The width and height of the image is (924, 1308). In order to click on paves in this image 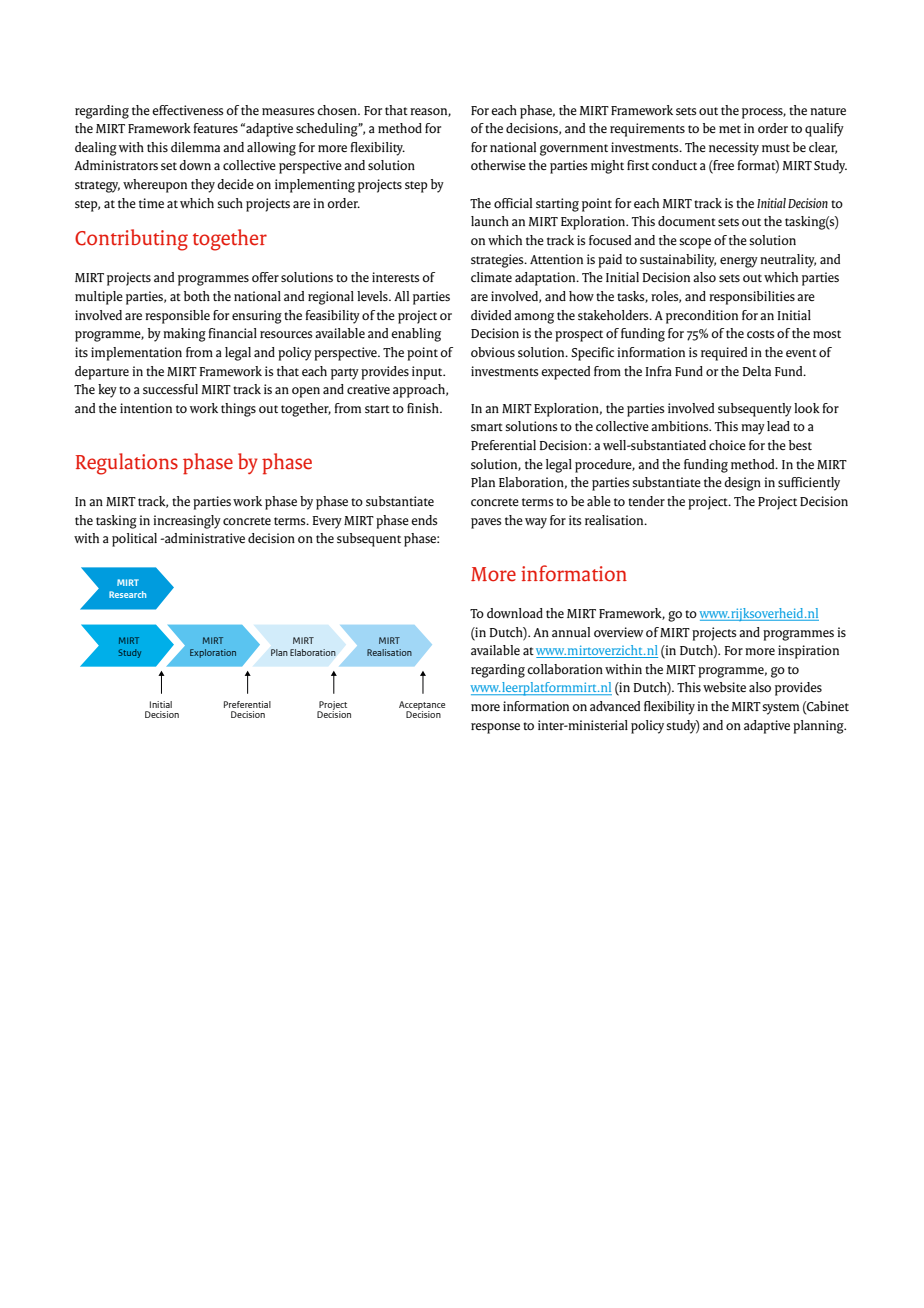, I will do `click(486, 523)`.
